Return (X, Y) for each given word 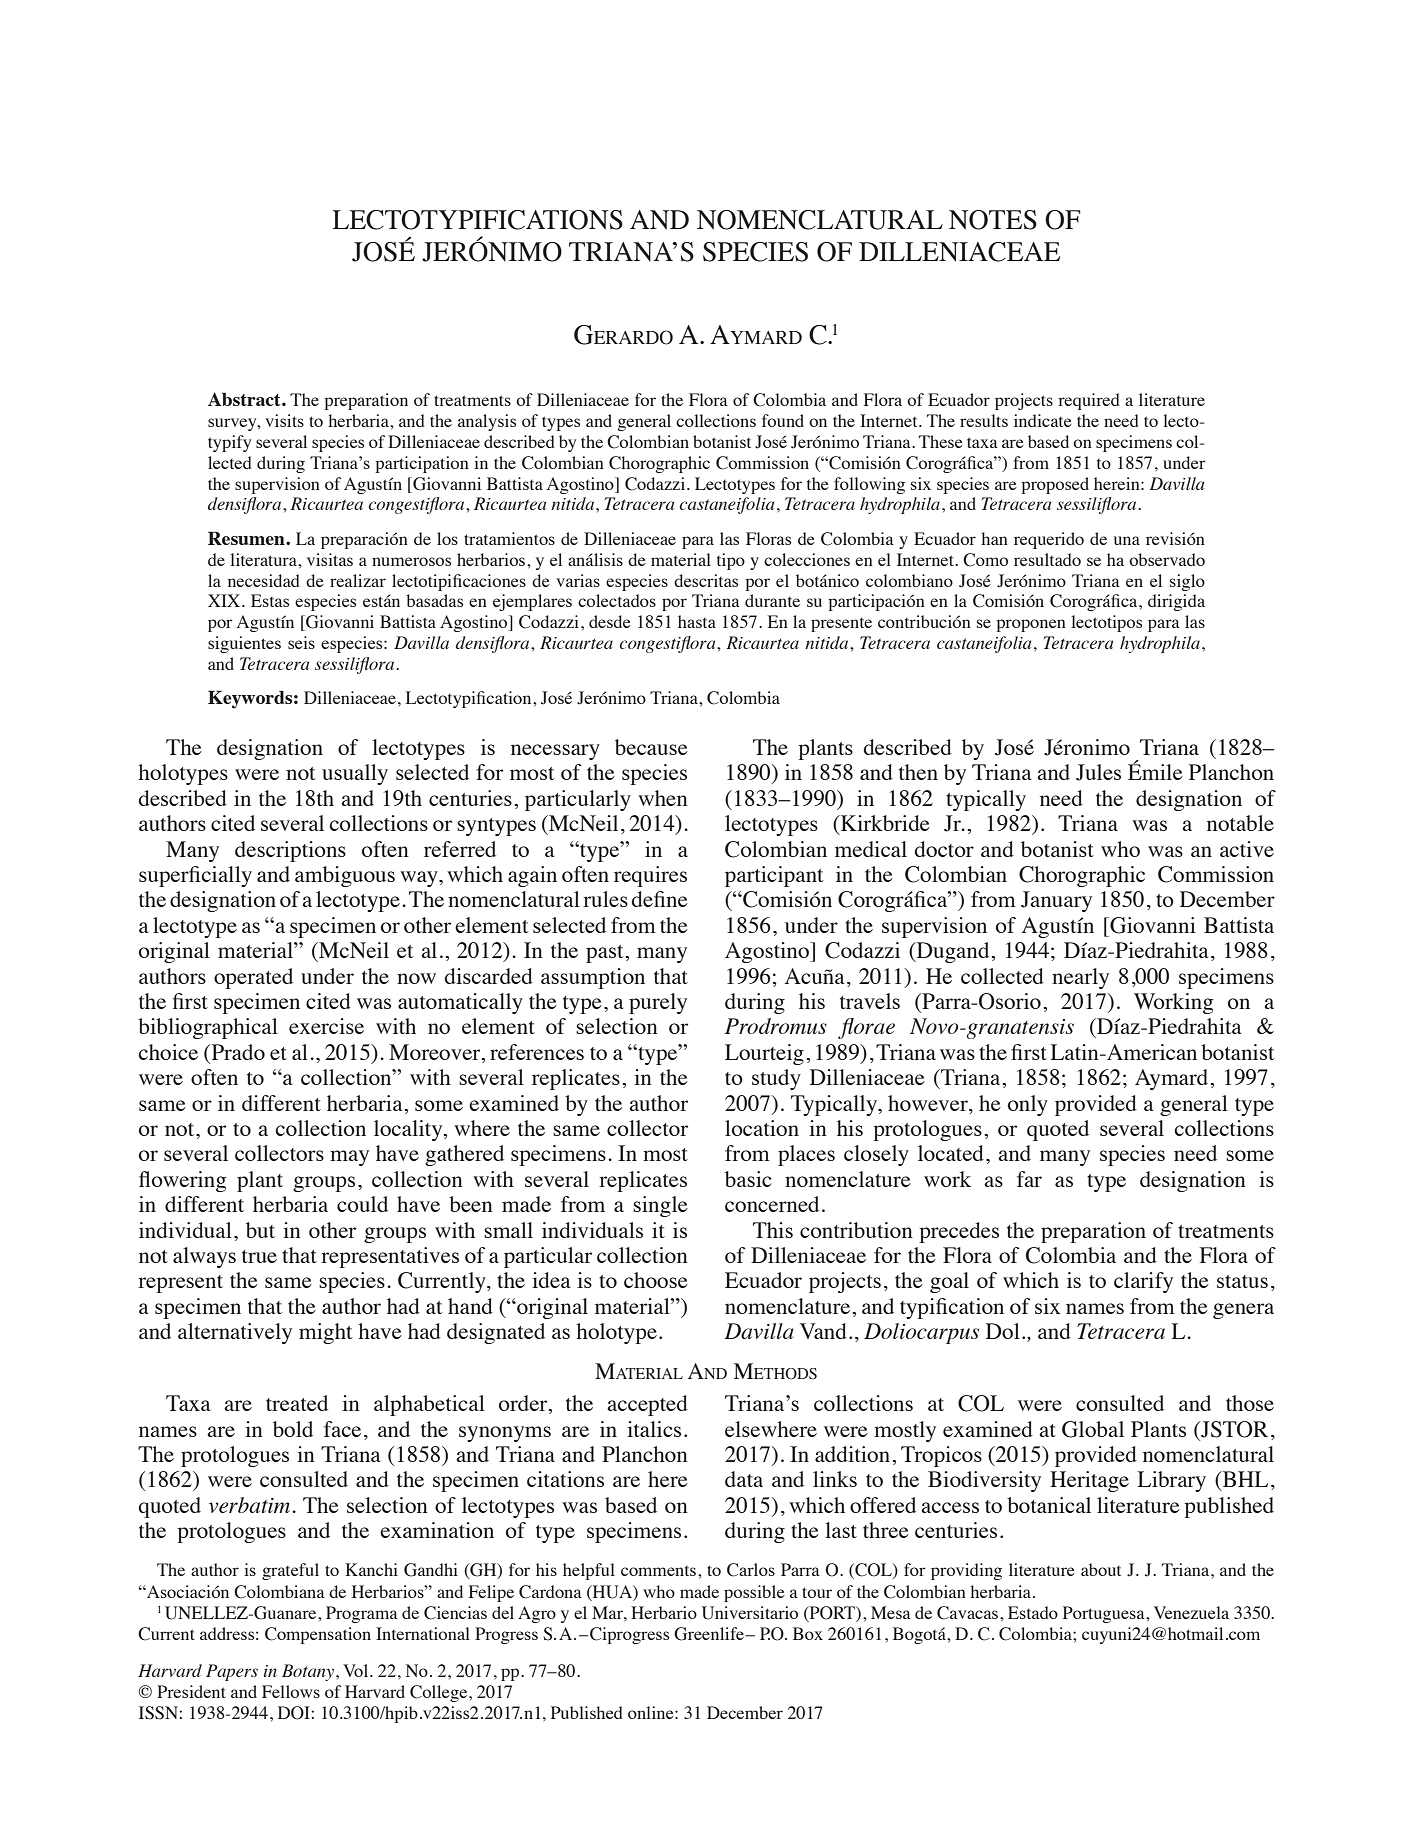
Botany (309, 1672)
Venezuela (1191, 1612)
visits (284, 420)
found (783, 420)
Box (808, 1633)
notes (993, 220)
